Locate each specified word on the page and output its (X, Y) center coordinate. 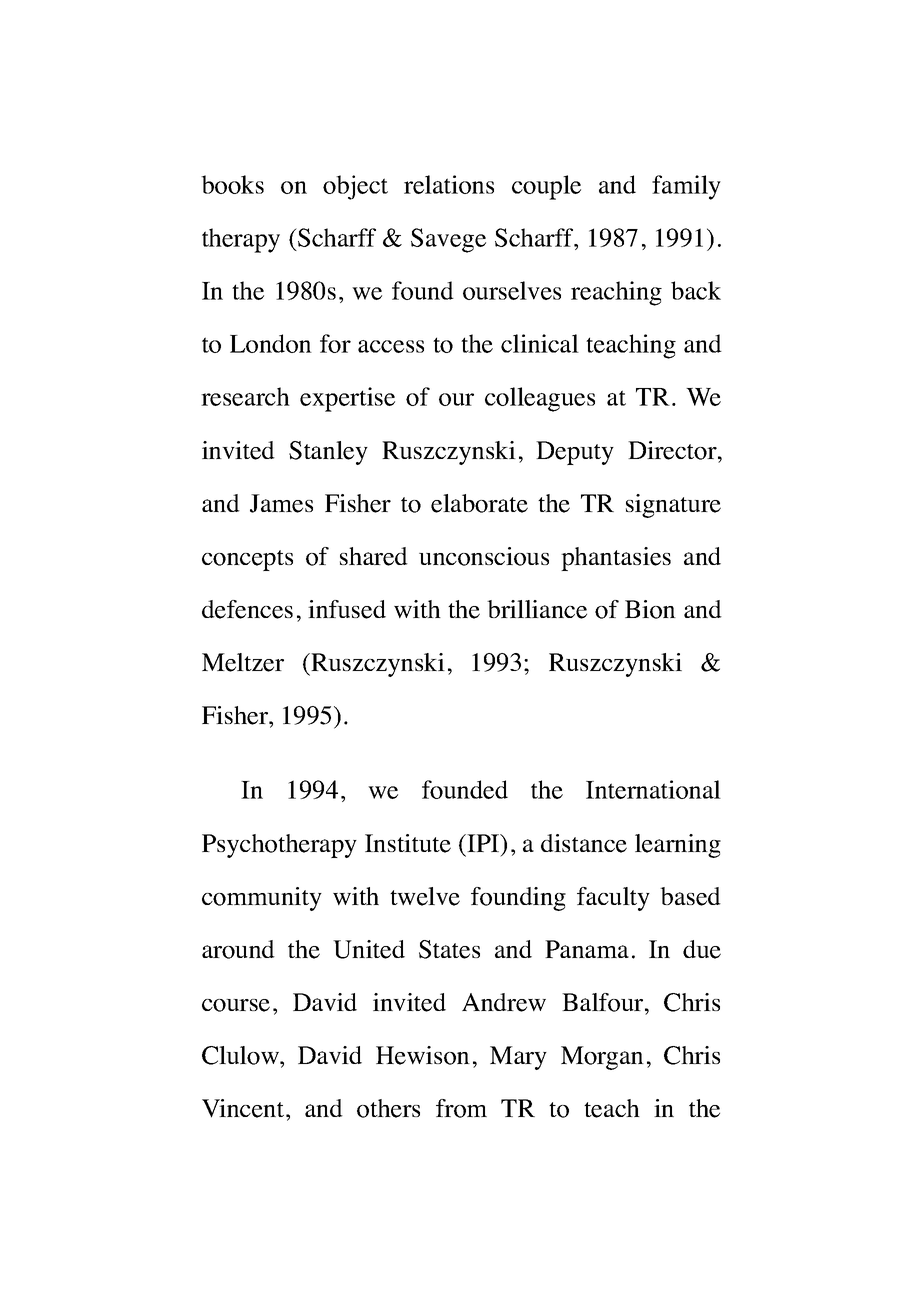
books (232, 184)
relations (449, 184)
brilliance (537, 609)
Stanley (328, 453)
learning (678, 846)
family (686, 187)
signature (673, 506)
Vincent (243, 1108)
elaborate (479, 503)
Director (673, 450)
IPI (483, 843)
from (461, 1108)
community (262, 899)
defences (247, 609)
